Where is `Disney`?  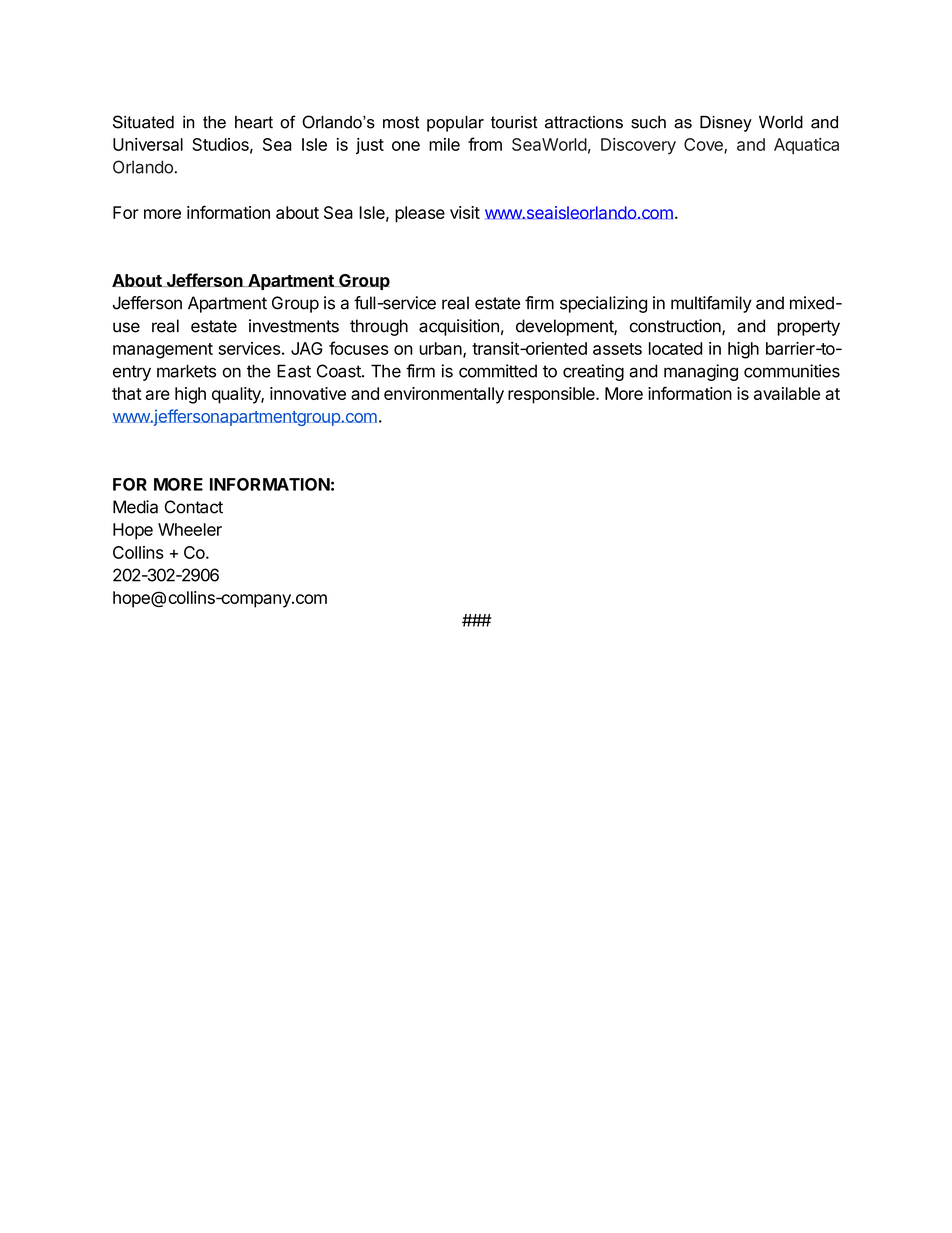
Disney is located at coordinates (726, 124).
